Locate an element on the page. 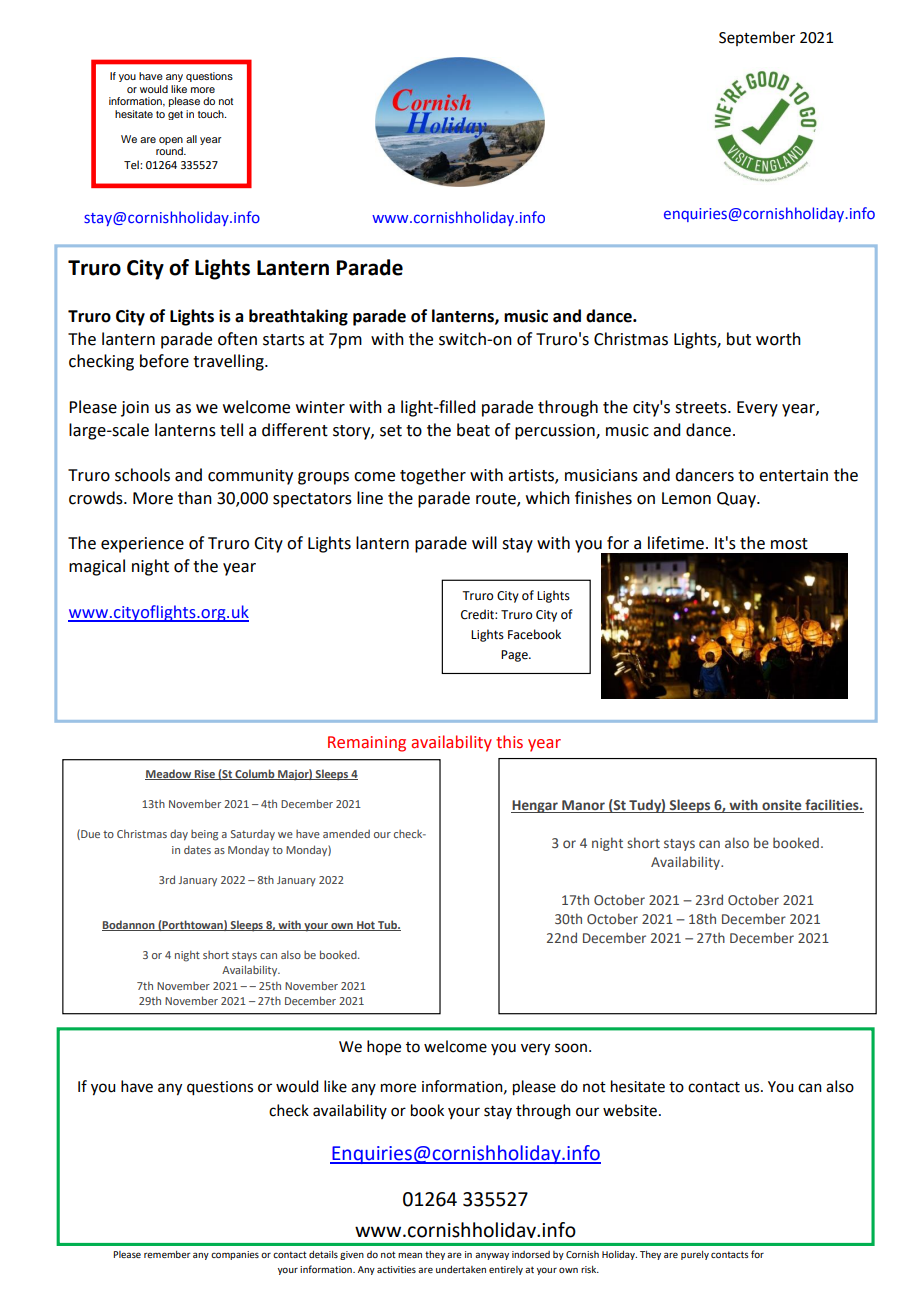 The image size is (924, 1308). all is located at coordinates (191, 139).
